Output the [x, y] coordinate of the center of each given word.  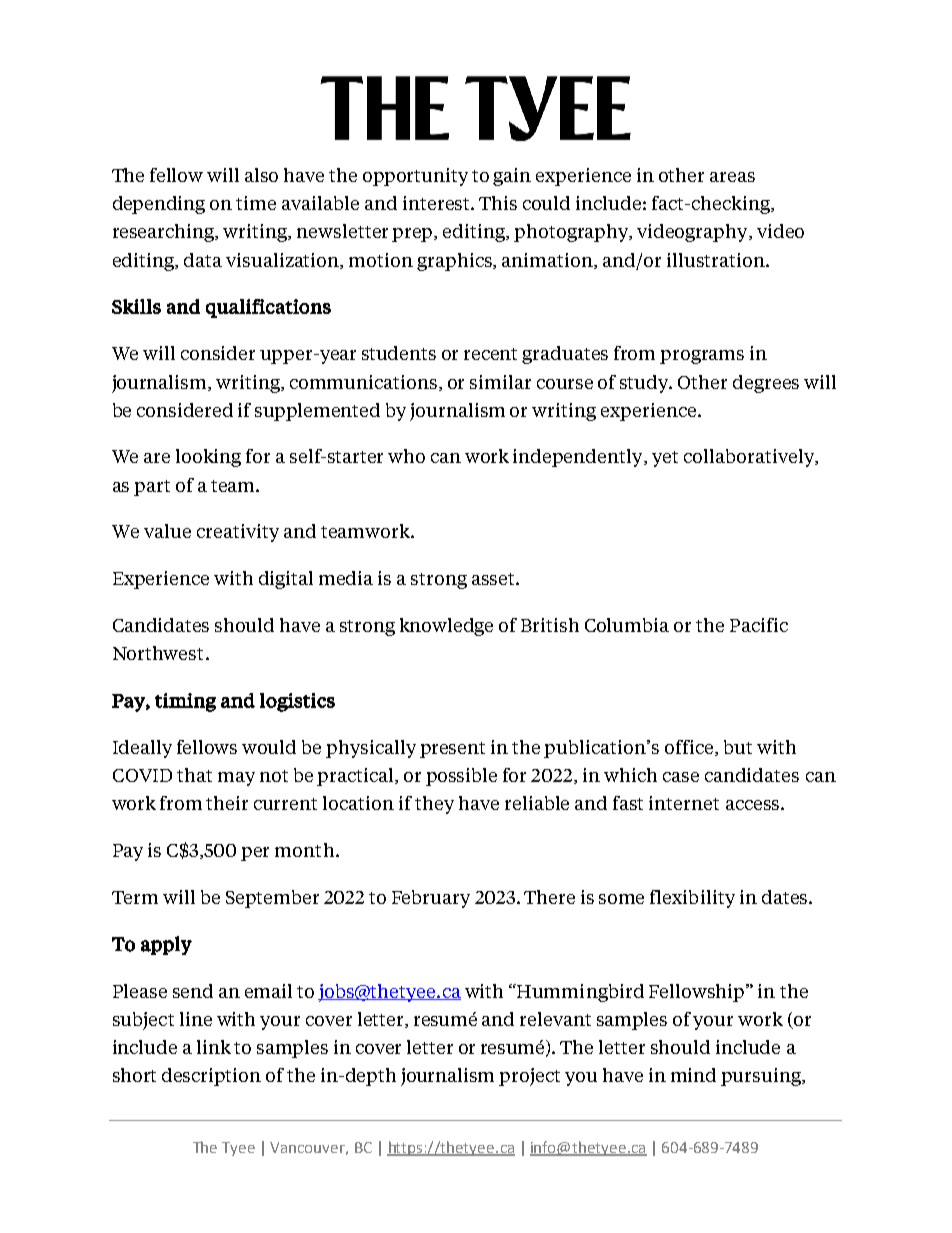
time [256, 203]
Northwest [160, 653]
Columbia [627, 625]
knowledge [446, 627]
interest [437, 203]
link [214, 1047]
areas [732, 177]
